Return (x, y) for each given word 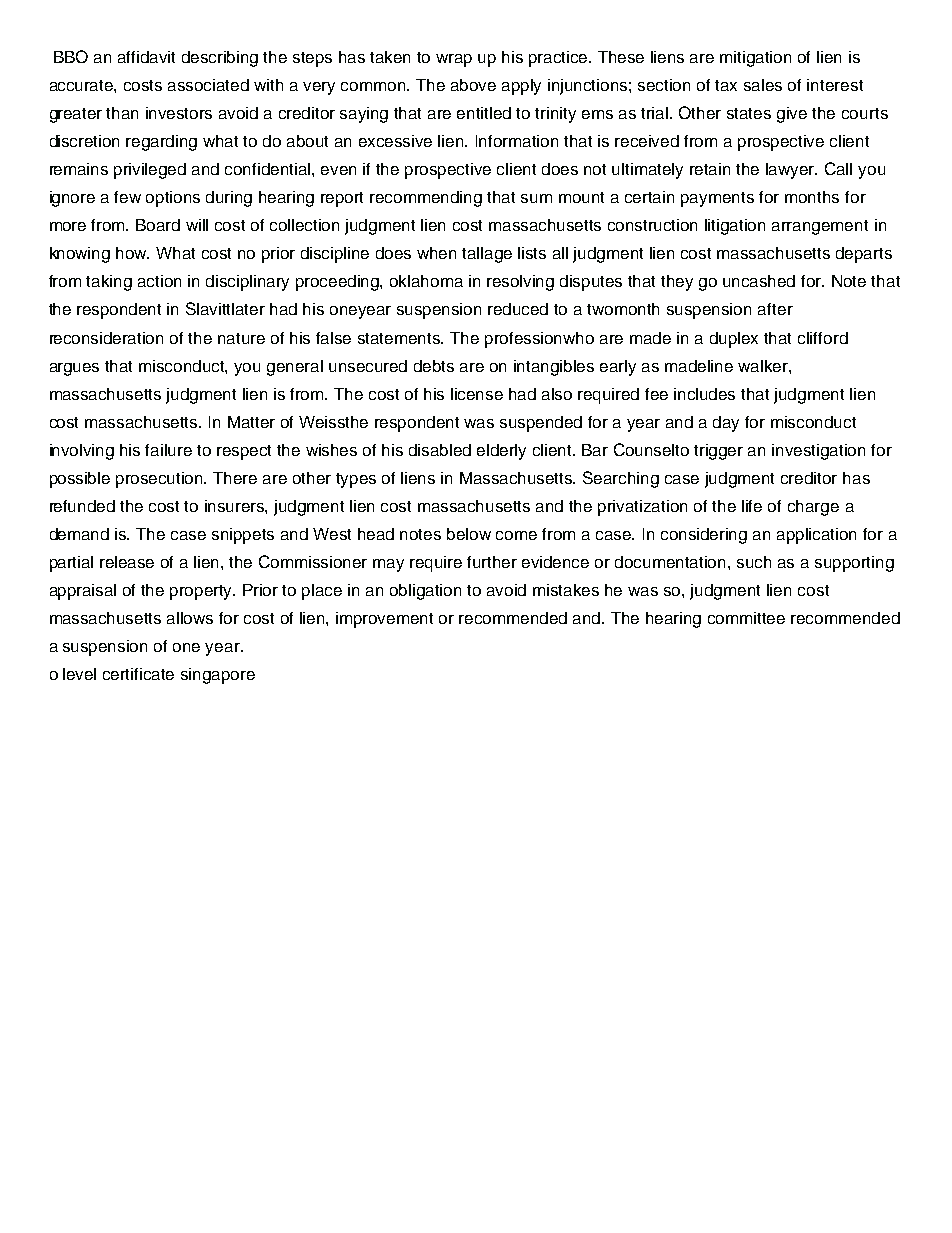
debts (434, 366)
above (473, 85)
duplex (734, 340)
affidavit (146, 57)
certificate (138, 674)
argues (74, 369)
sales (763, 85)
